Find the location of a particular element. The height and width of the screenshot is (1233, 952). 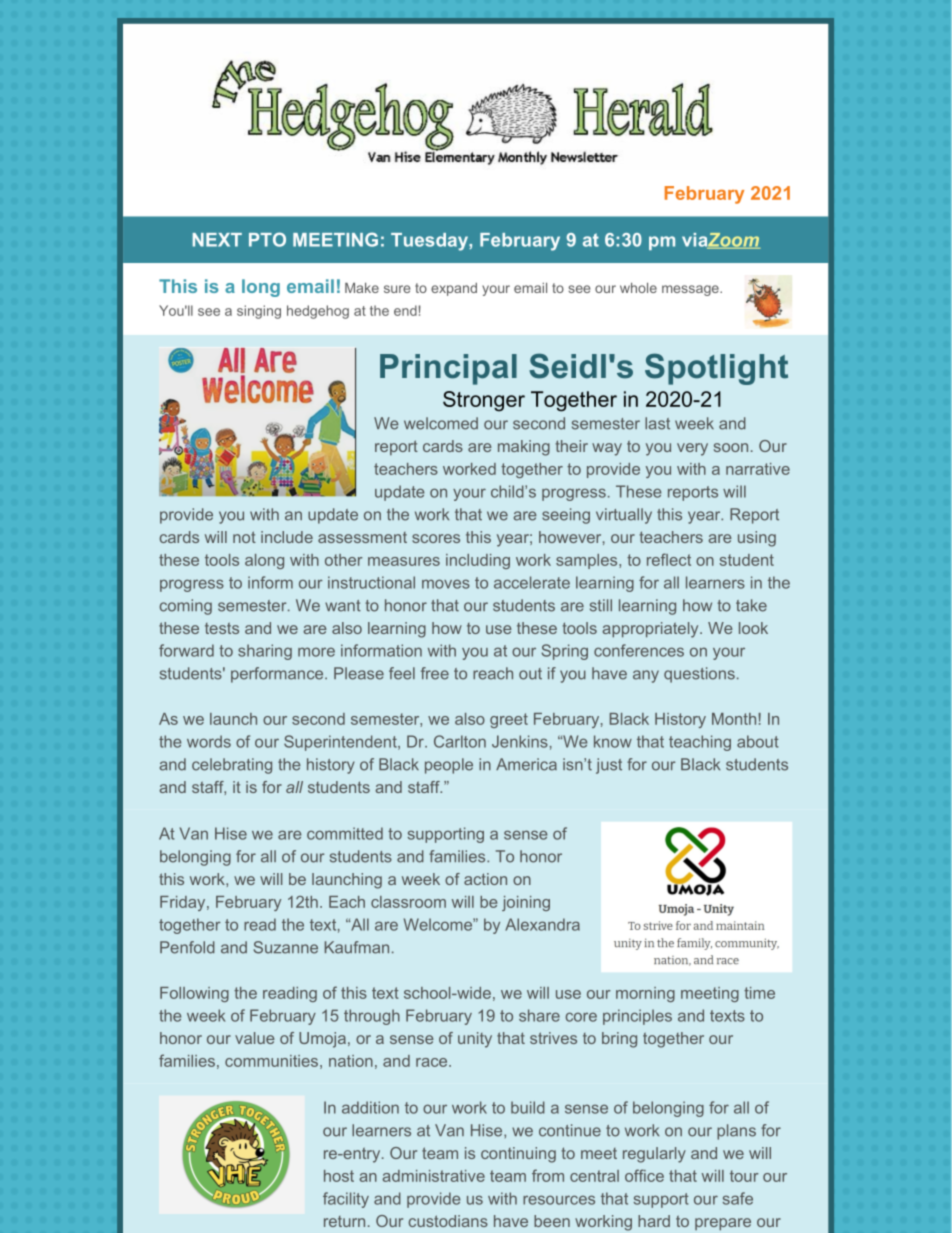

custodians is located at coordinates (448, 1221).
